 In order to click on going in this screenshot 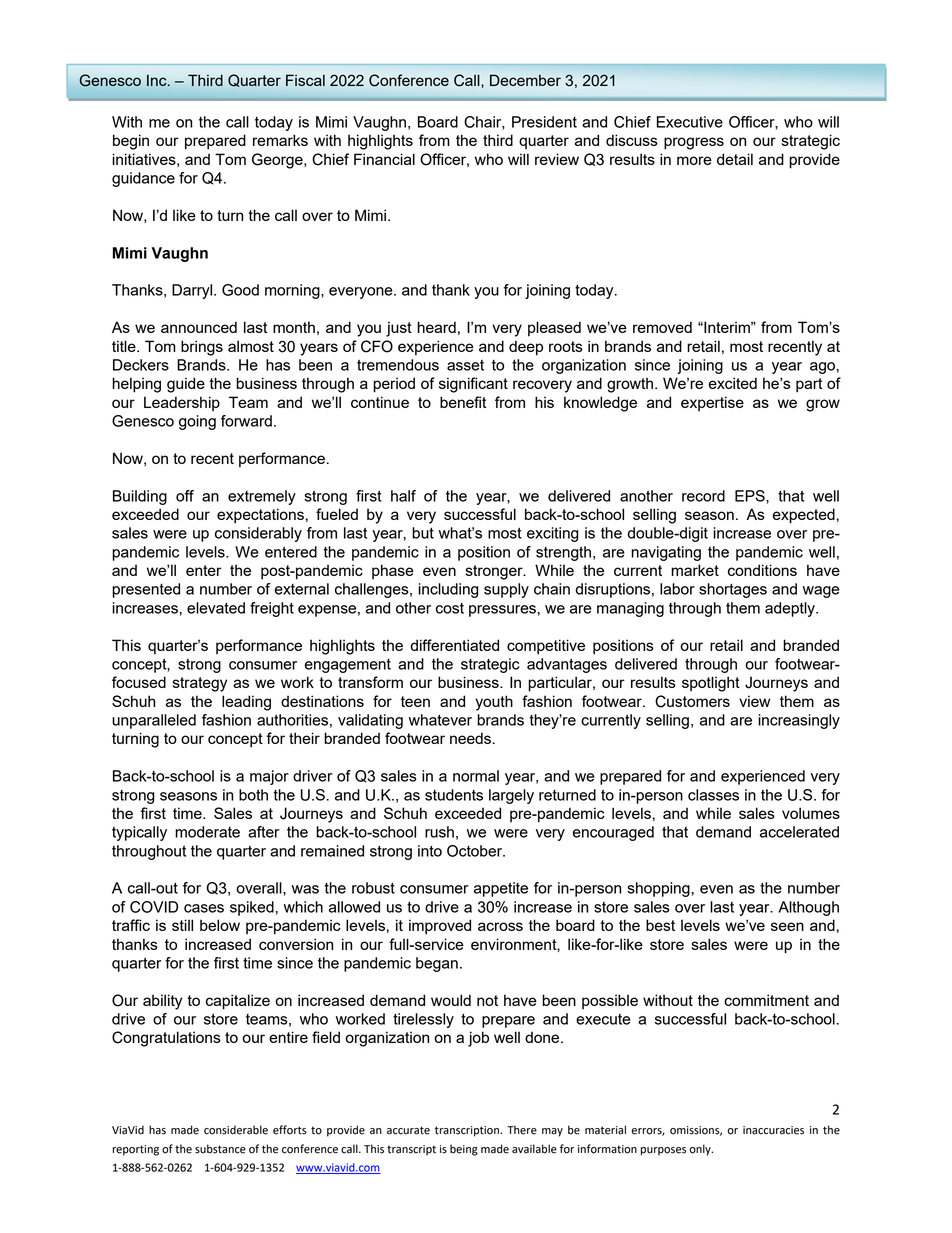, I will do `click(197, 422)`.
